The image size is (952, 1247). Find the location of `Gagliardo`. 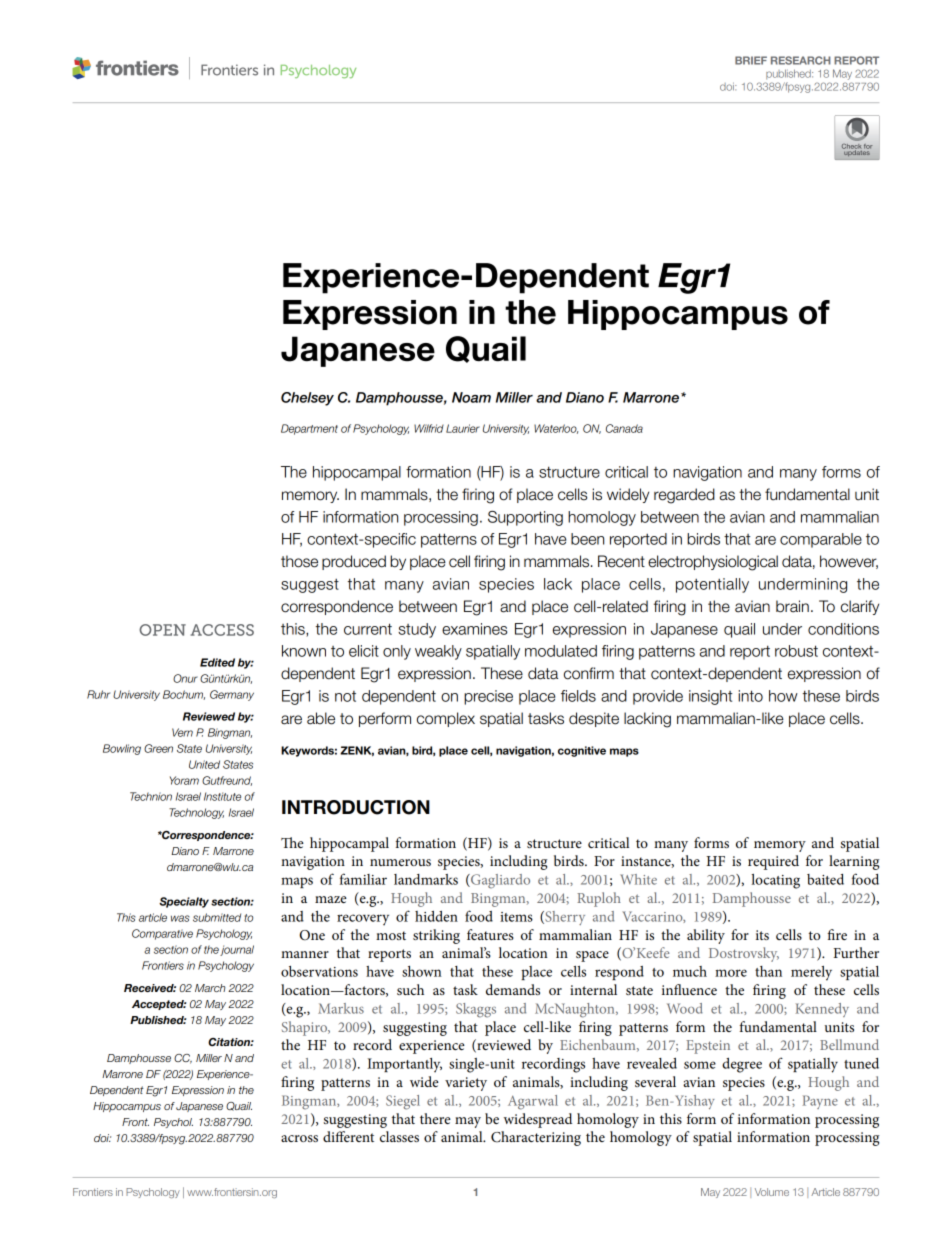

Gagliardo is located at coordinates (499, 881).
